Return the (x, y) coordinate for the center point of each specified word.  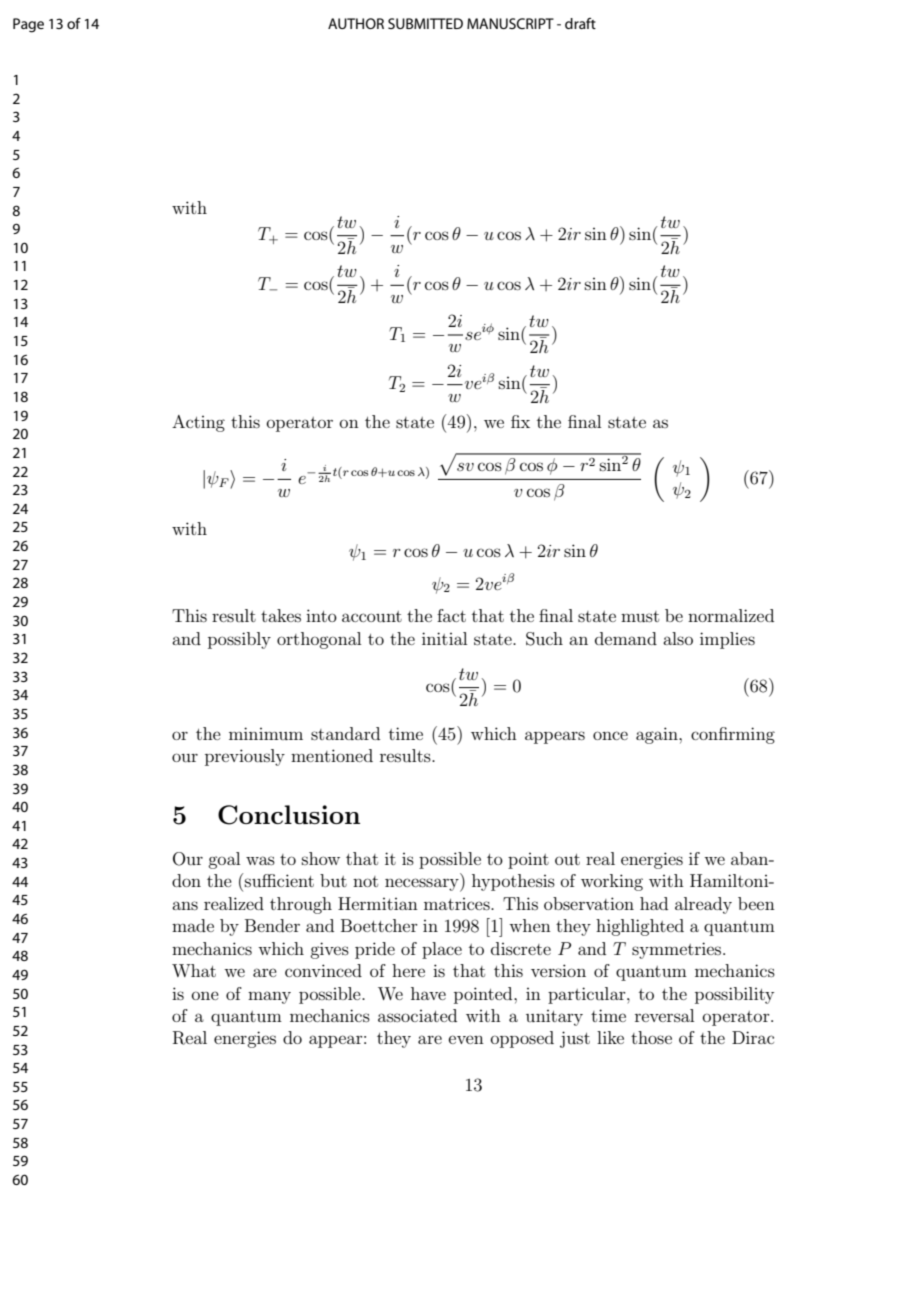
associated (417, 1015)
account (372, 616)
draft (580, 23)
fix (520, 421)
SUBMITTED (425, 23)
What (194, 970)
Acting (198, 423)
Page (28, 25)
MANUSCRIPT (510, 23)
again (658, 735)
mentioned (332, 755)
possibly (239, 640)
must (640, 616)
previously (245, 757)
